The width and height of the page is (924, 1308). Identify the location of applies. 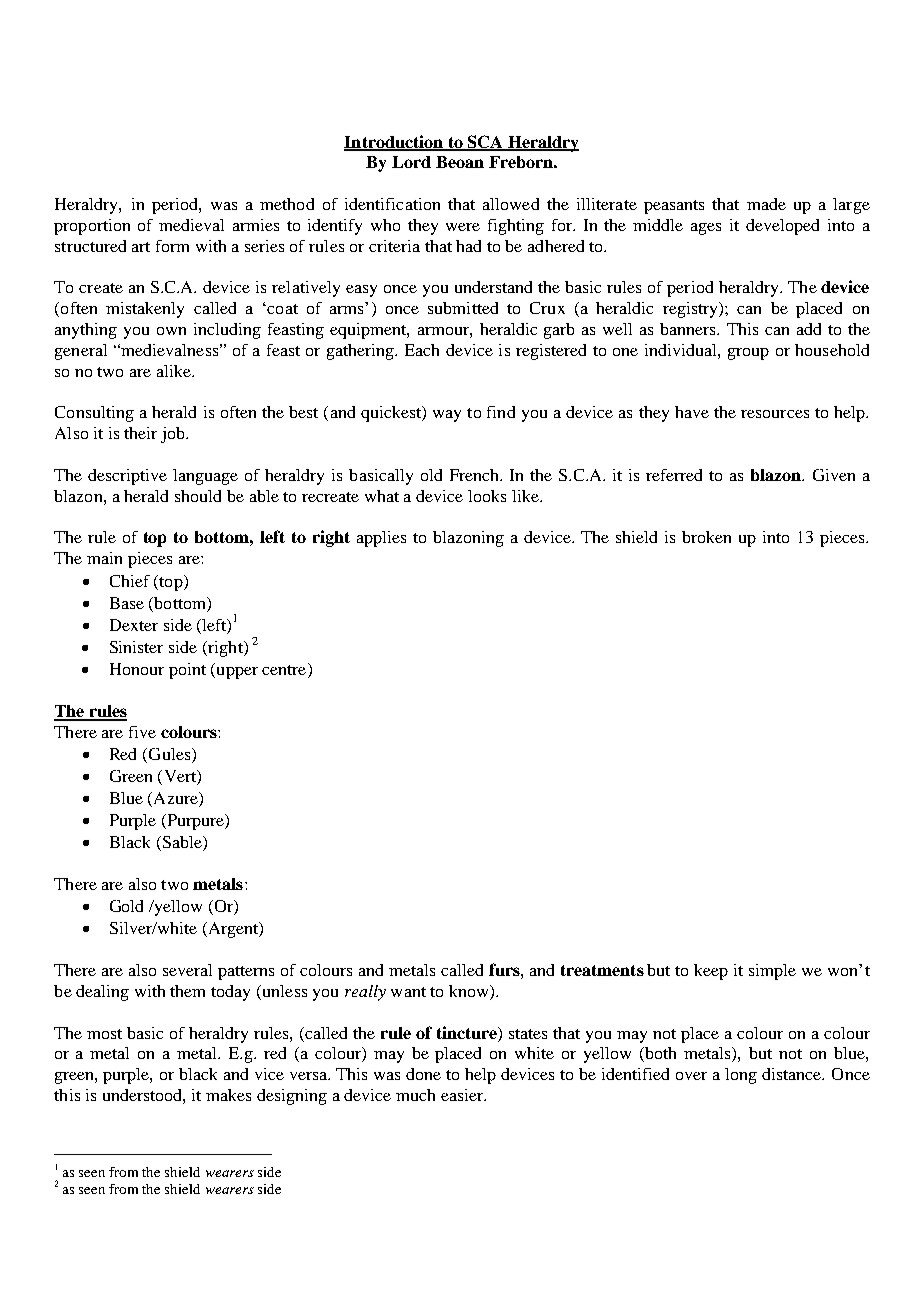
(381, 539).
